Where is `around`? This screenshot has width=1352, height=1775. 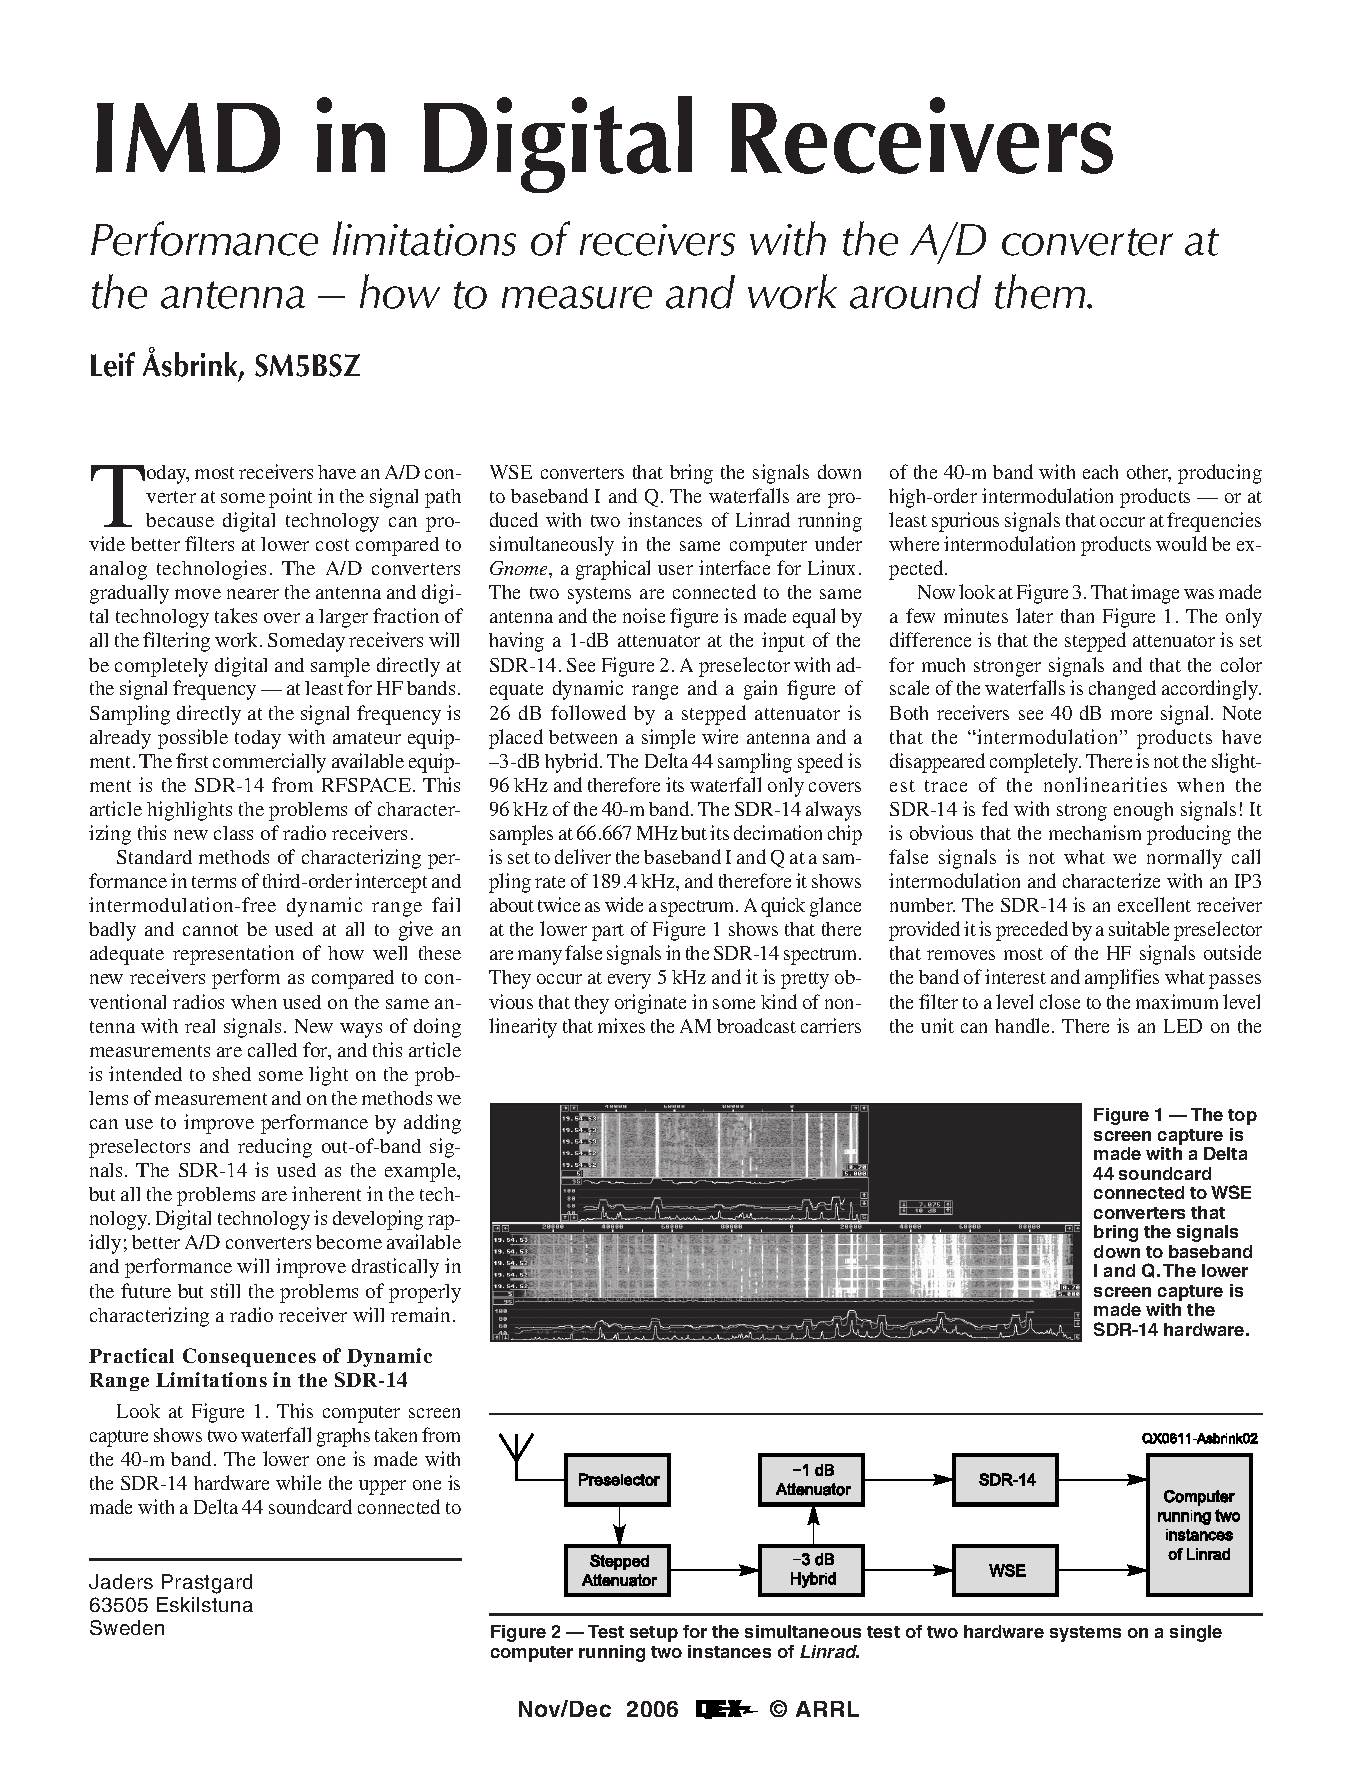 around is located at coordinates (915, 292).
